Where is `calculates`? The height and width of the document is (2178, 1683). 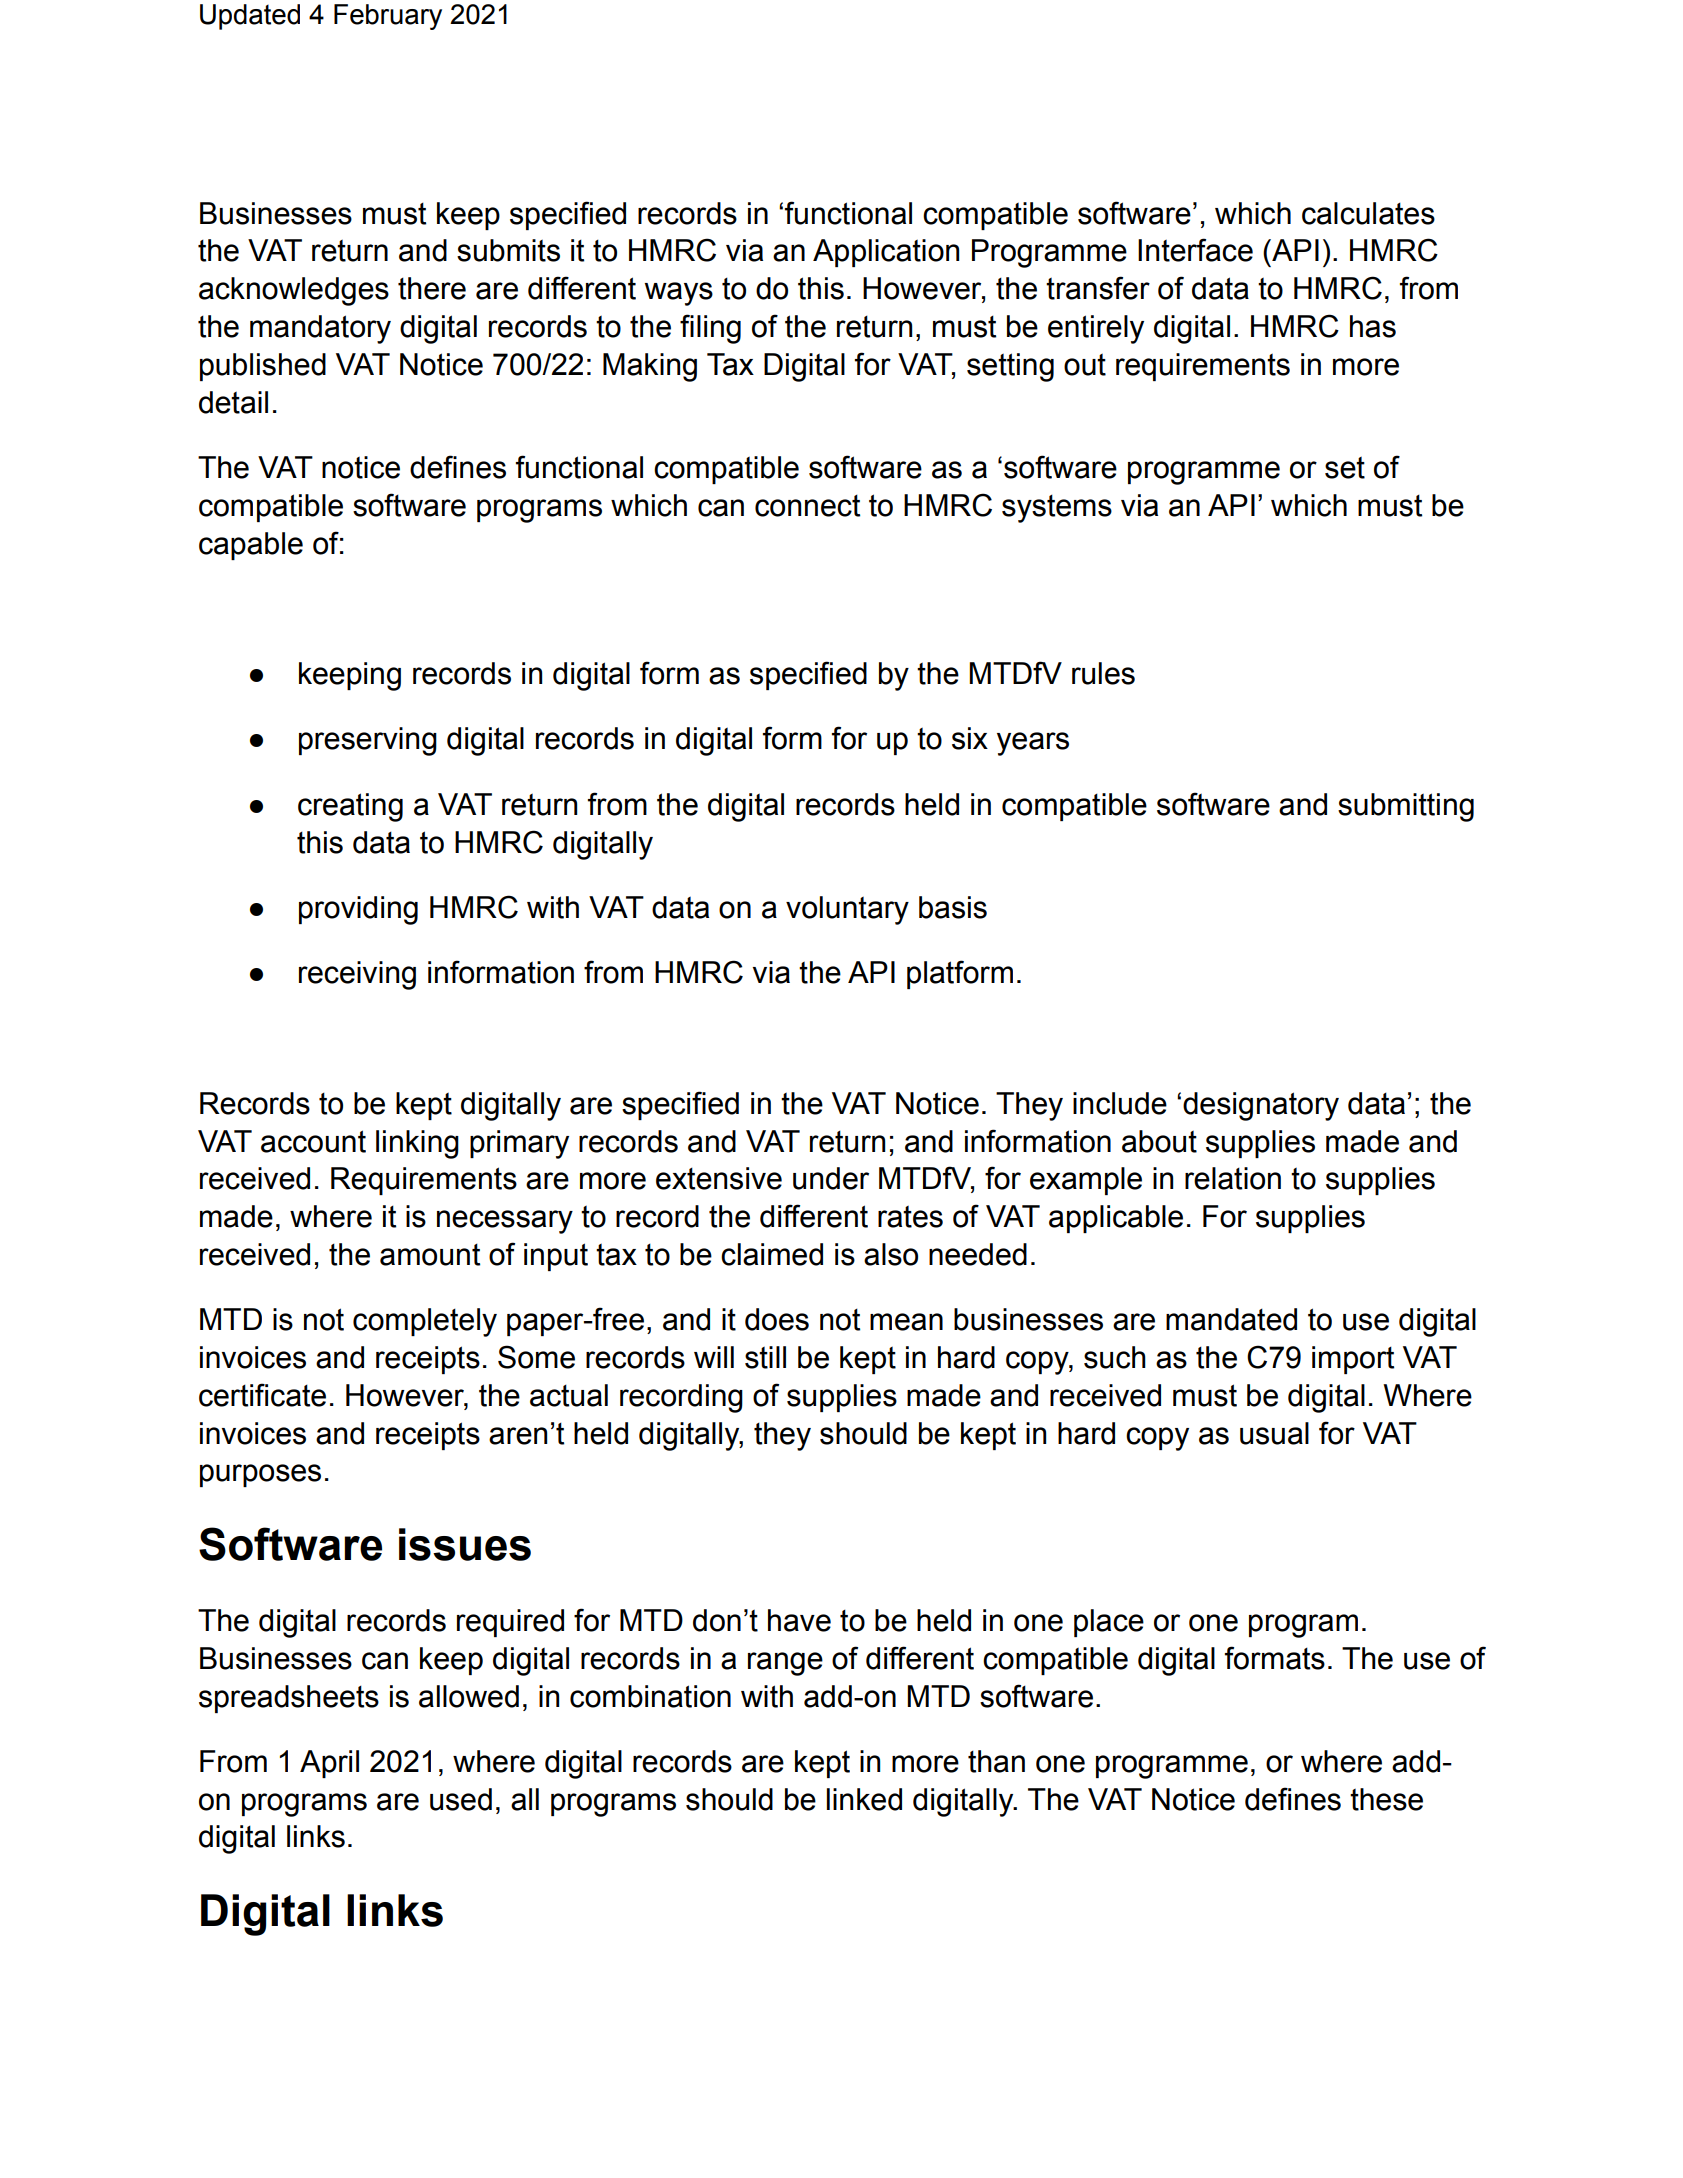
calculates is located at coordinates (1368, 213).
